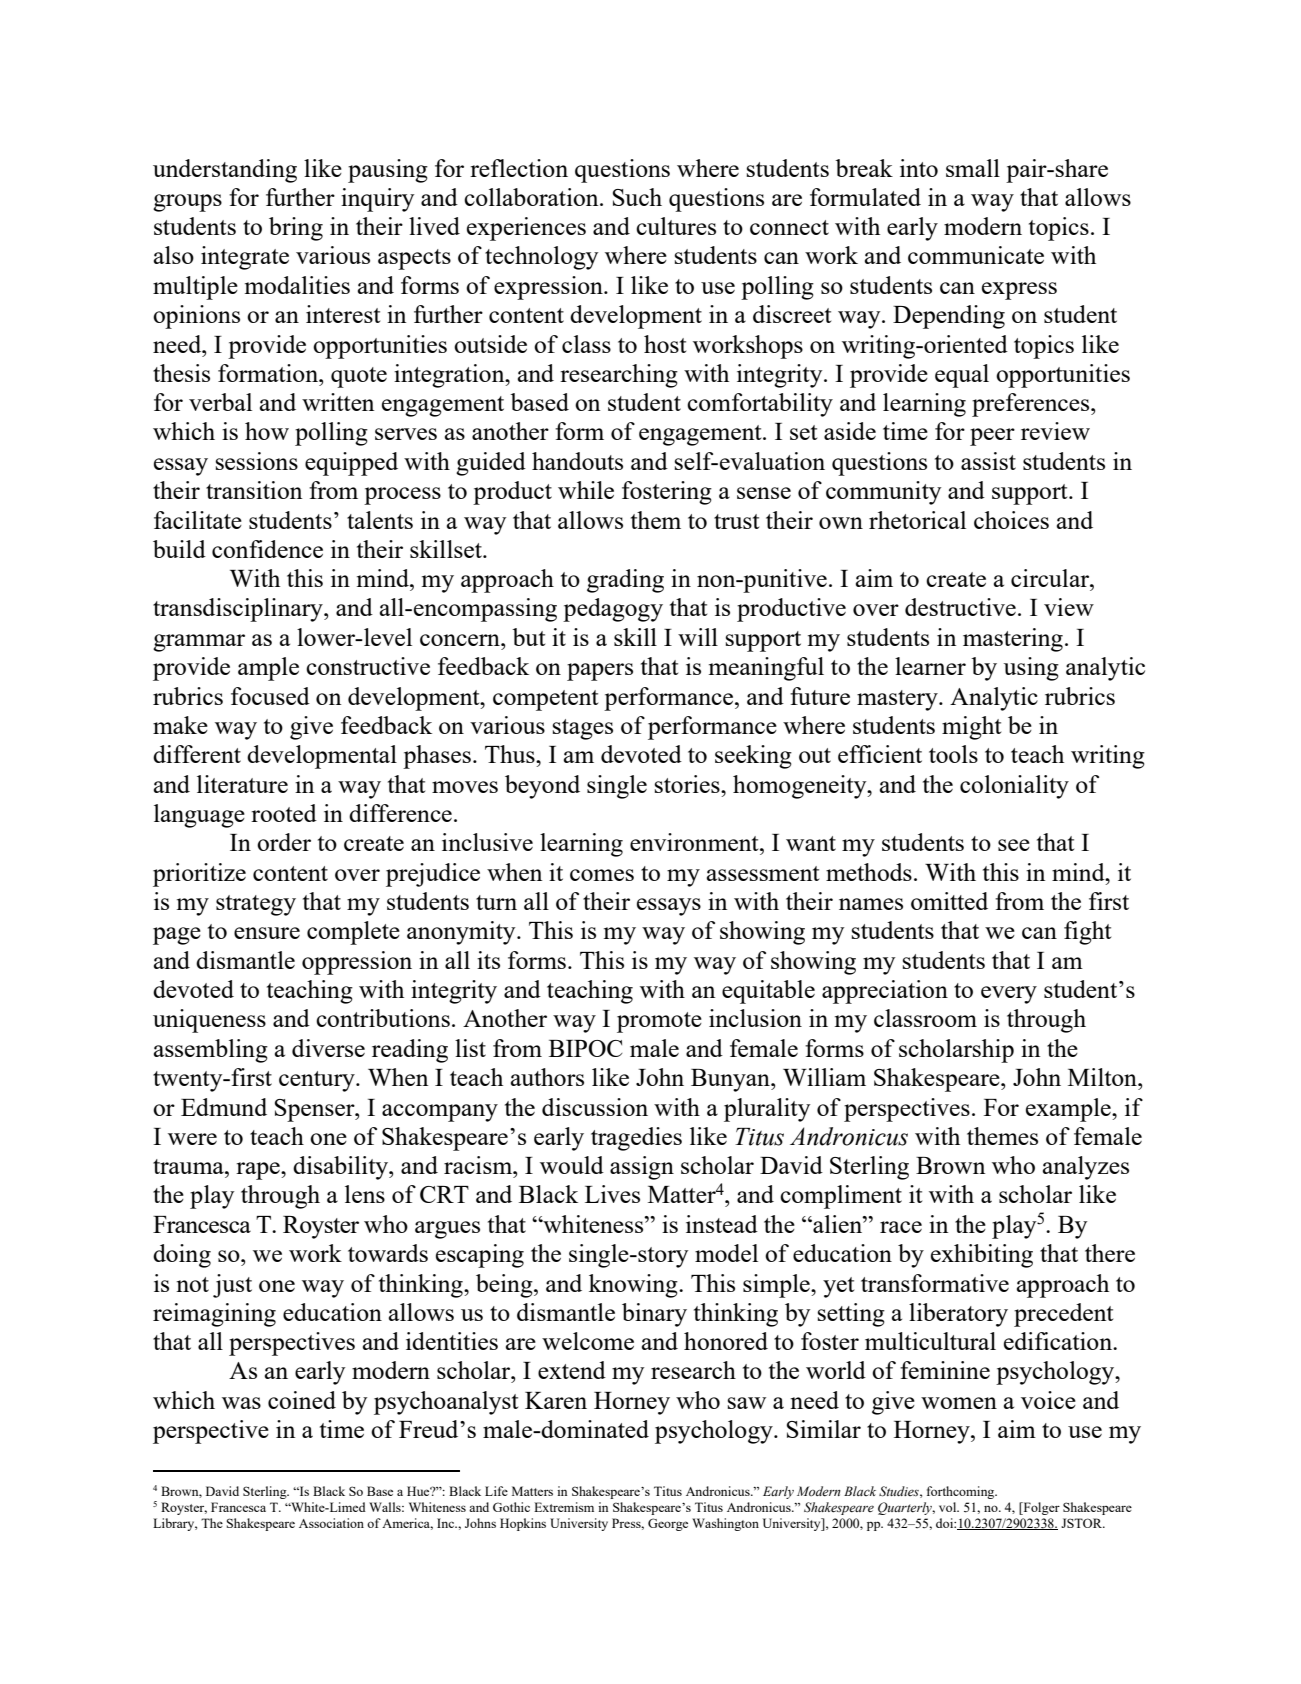  Describe the element at coordinates (973, 168) in the screenshot. I see `small` at that location.
